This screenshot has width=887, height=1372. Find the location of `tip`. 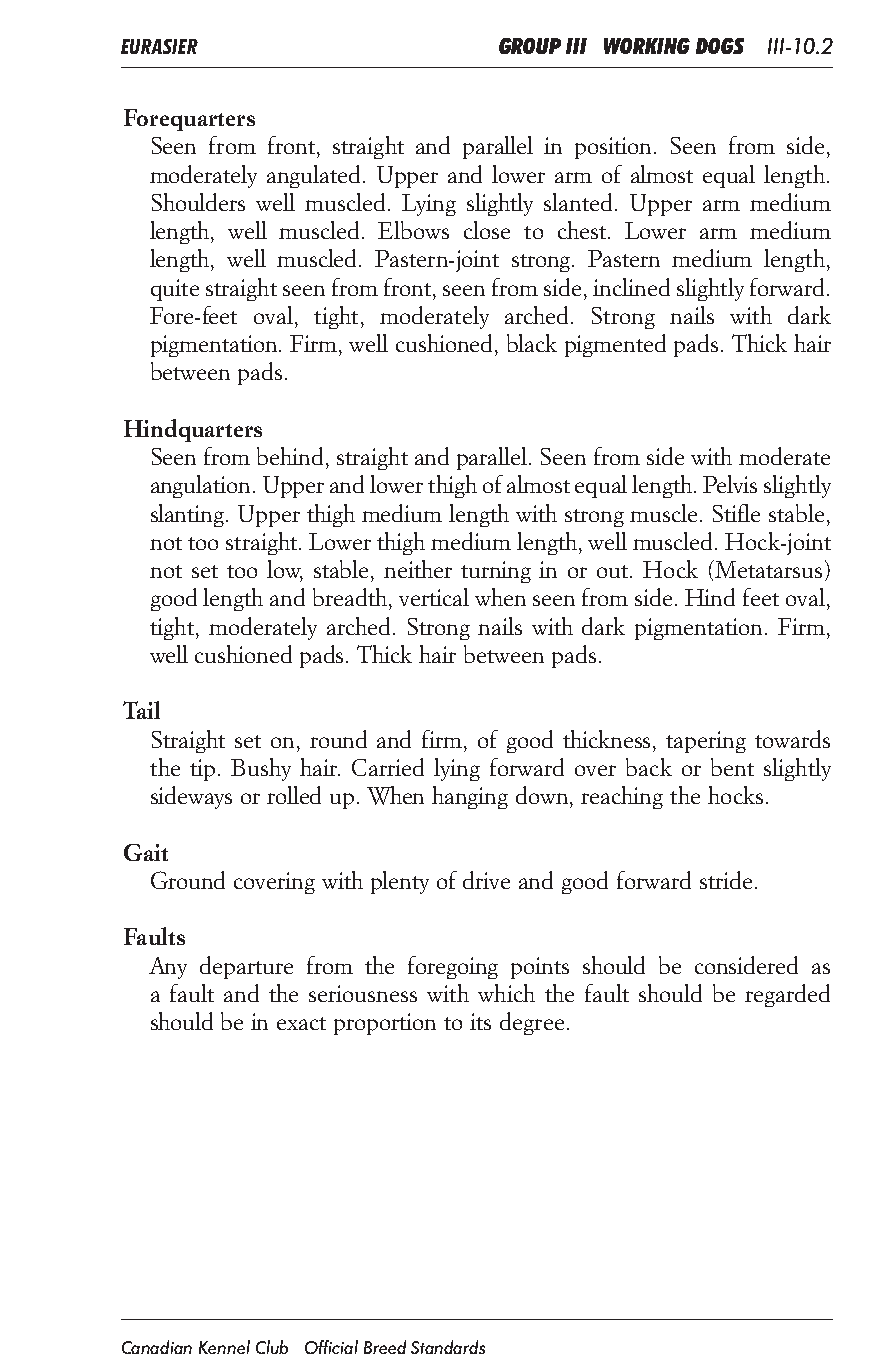

tip is located at coordinates (202, 770).
